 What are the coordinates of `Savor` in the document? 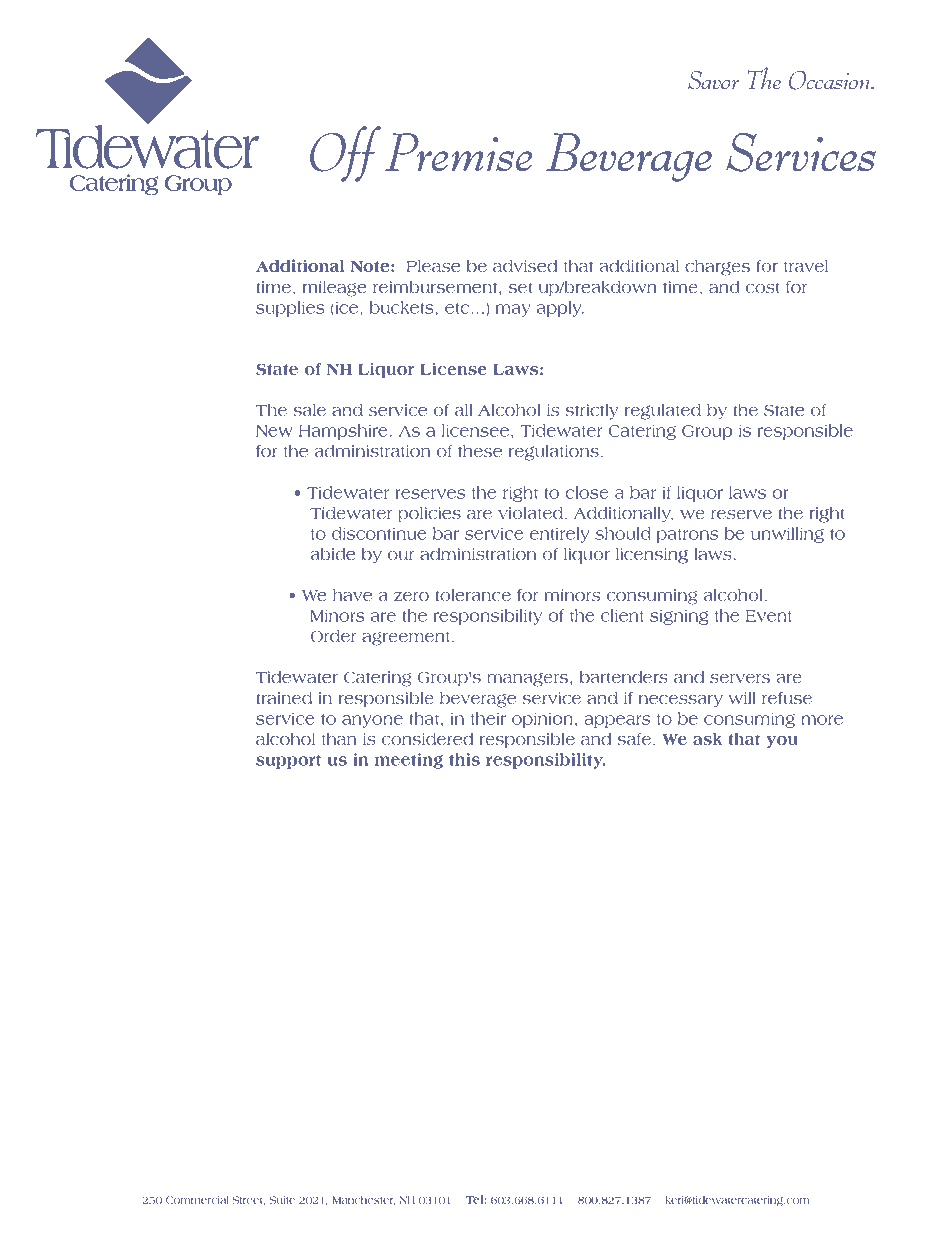 It's located at (713, 80).
